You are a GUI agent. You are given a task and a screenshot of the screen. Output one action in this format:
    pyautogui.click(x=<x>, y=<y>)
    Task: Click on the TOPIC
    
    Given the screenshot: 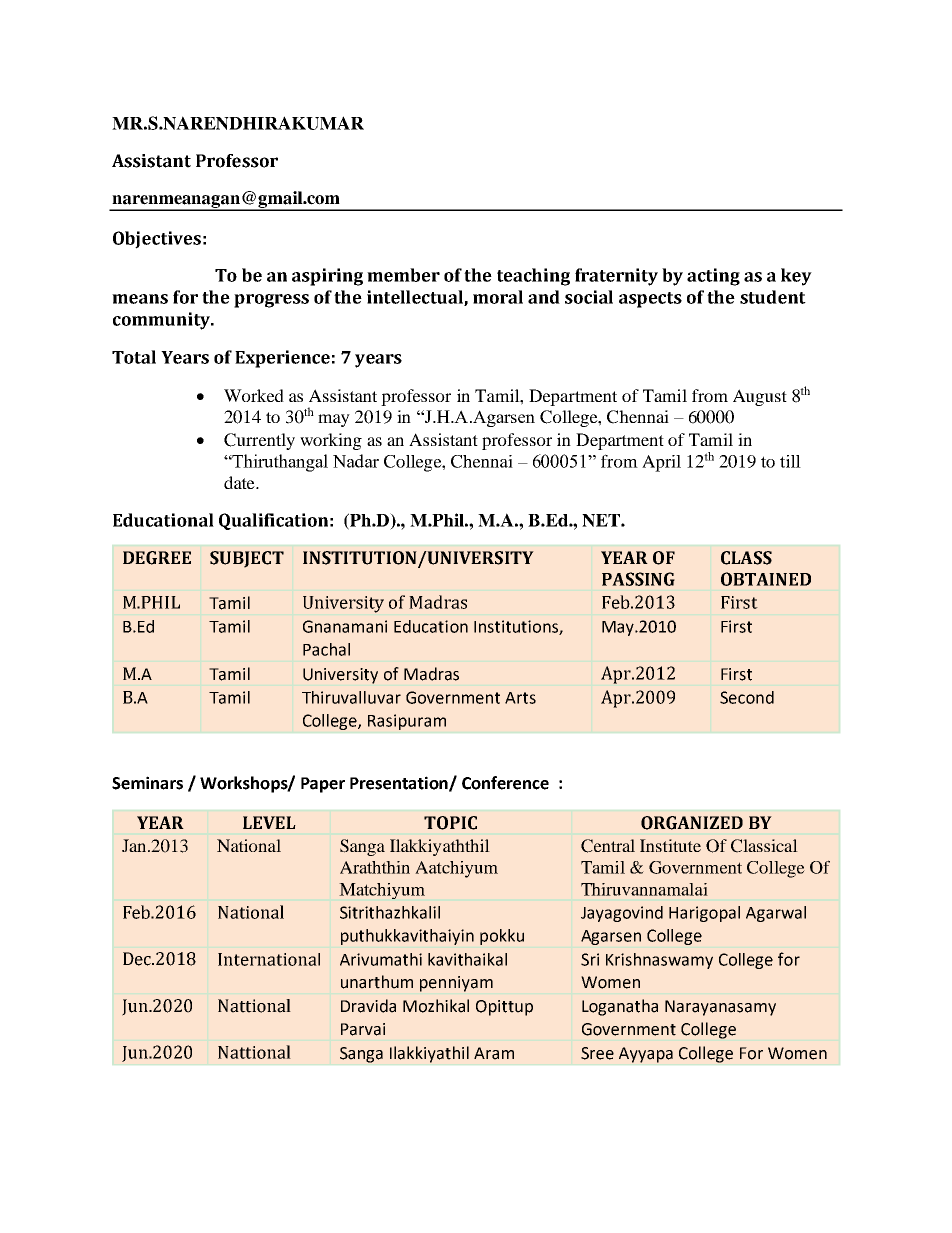 What is the action you would take?
    pyautogui.click(x=450, y=823)
